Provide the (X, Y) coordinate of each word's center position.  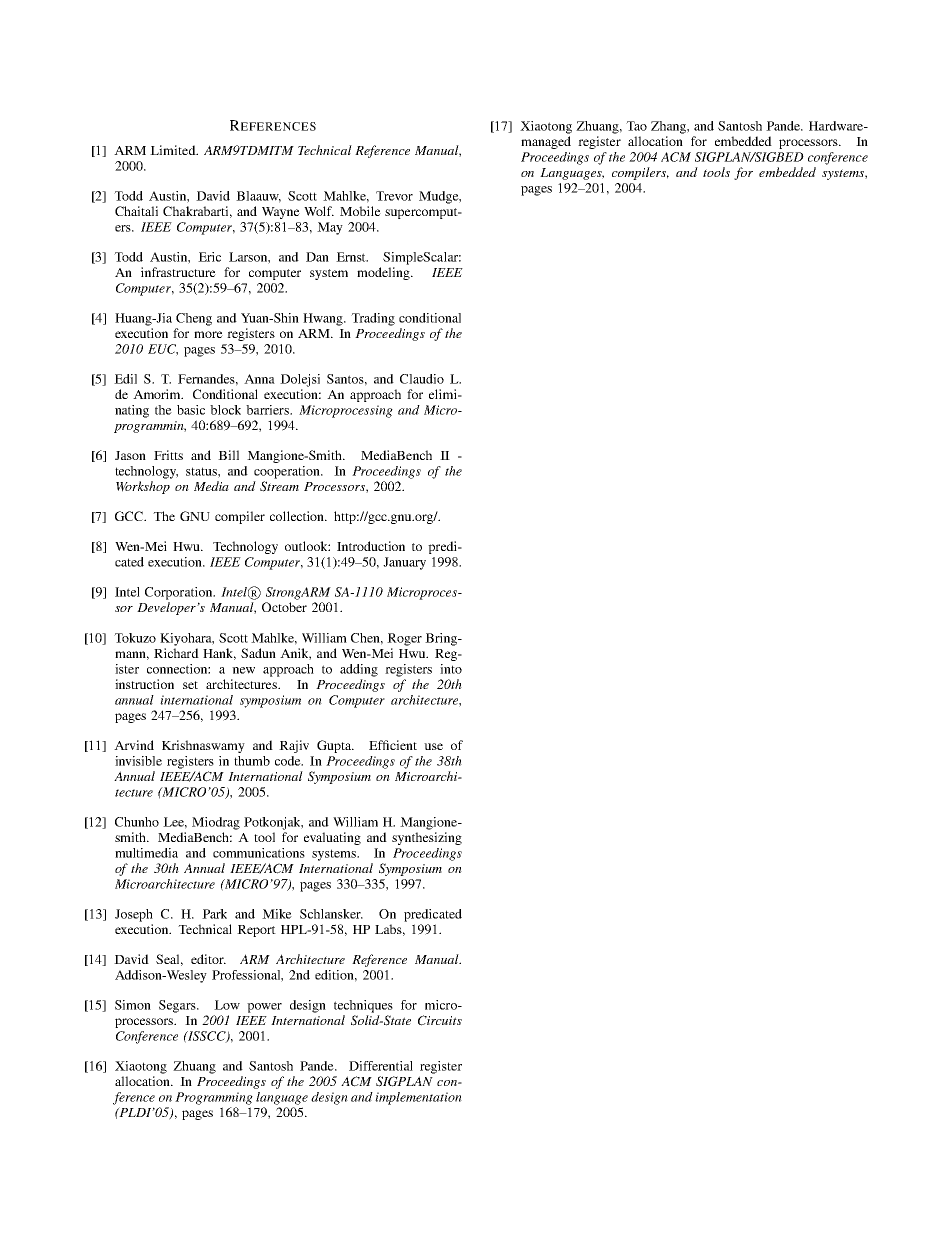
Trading (373, 319)
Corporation (180, 593)
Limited (174, 150)
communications (259, 853)
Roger (404, 639)
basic (191, 410)
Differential (381, 1066)
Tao (636, 126)
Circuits (440, 1020)
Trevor (394, 196)
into (451, 669)
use (433, 746)
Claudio (422, 379)
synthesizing (427, 838)
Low (227, 1005)
